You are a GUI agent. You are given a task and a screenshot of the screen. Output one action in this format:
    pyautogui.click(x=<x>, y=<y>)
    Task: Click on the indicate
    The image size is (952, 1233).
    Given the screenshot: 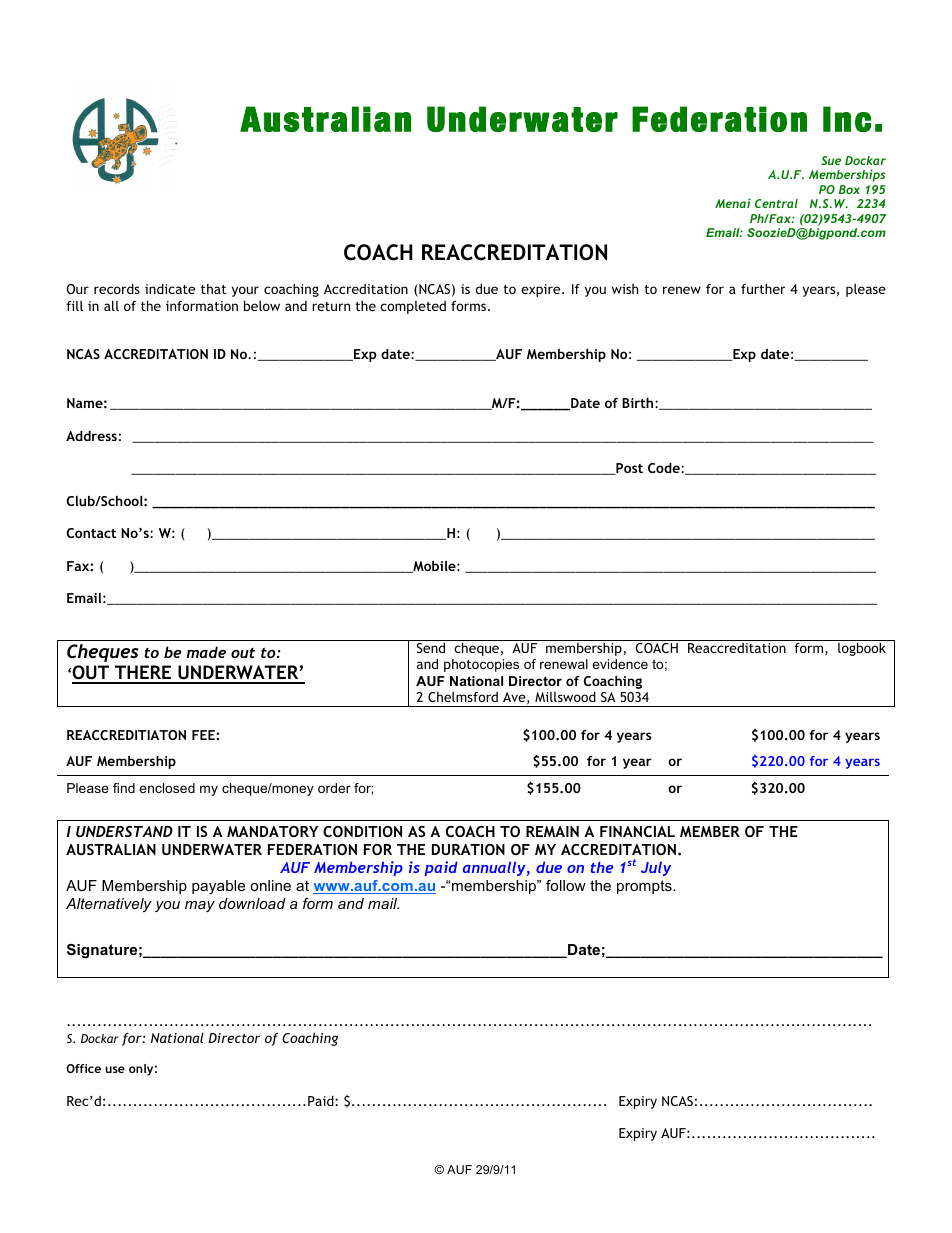 What is the action you would take?
    pyautogui.click(x=170, y=288)
